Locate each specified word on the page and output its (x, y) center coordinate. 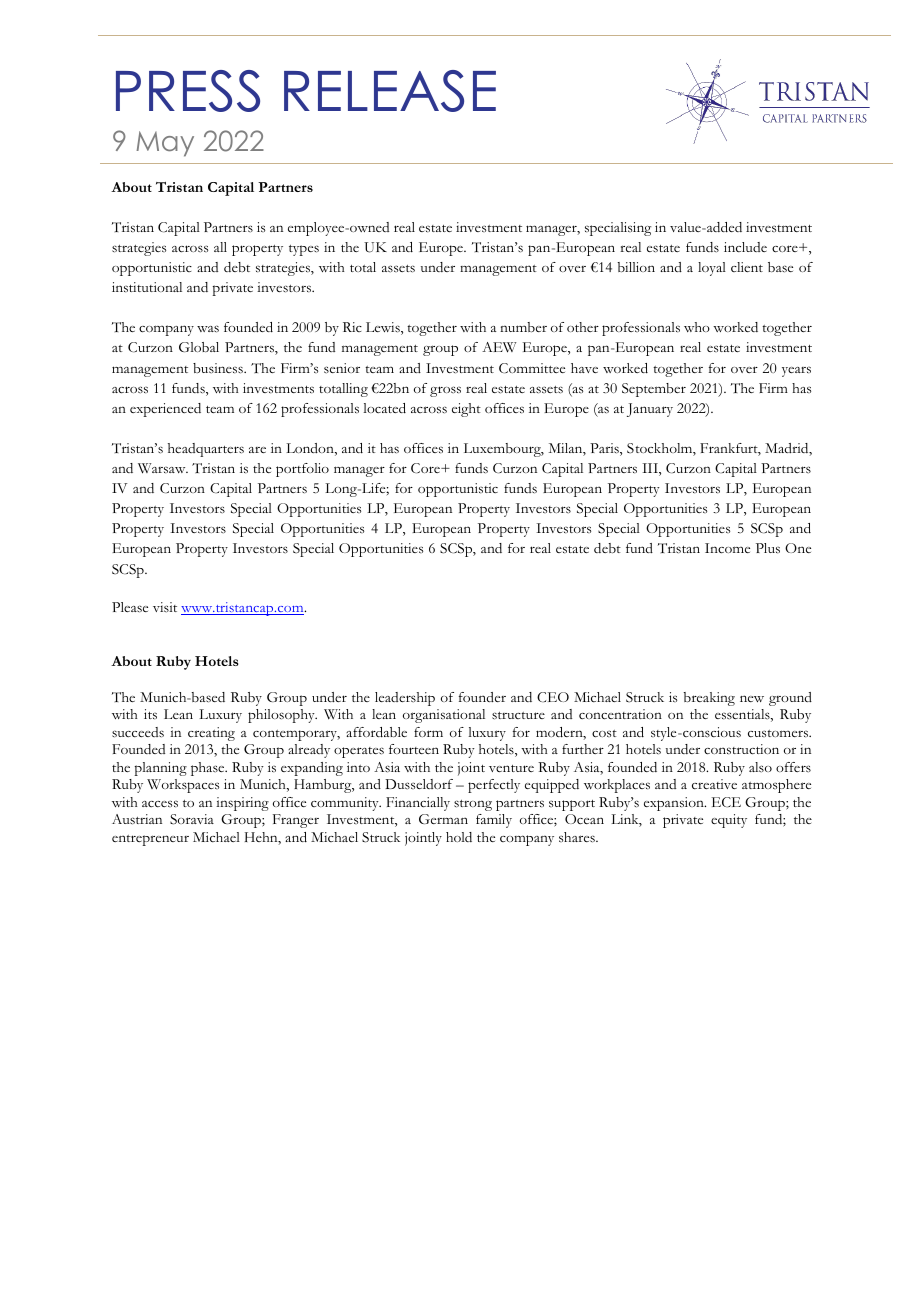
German (443, 819)
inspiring (242, 804)
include (745, 247)
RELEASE (390, 91)
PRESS (188, 91)
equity (729, 821)
